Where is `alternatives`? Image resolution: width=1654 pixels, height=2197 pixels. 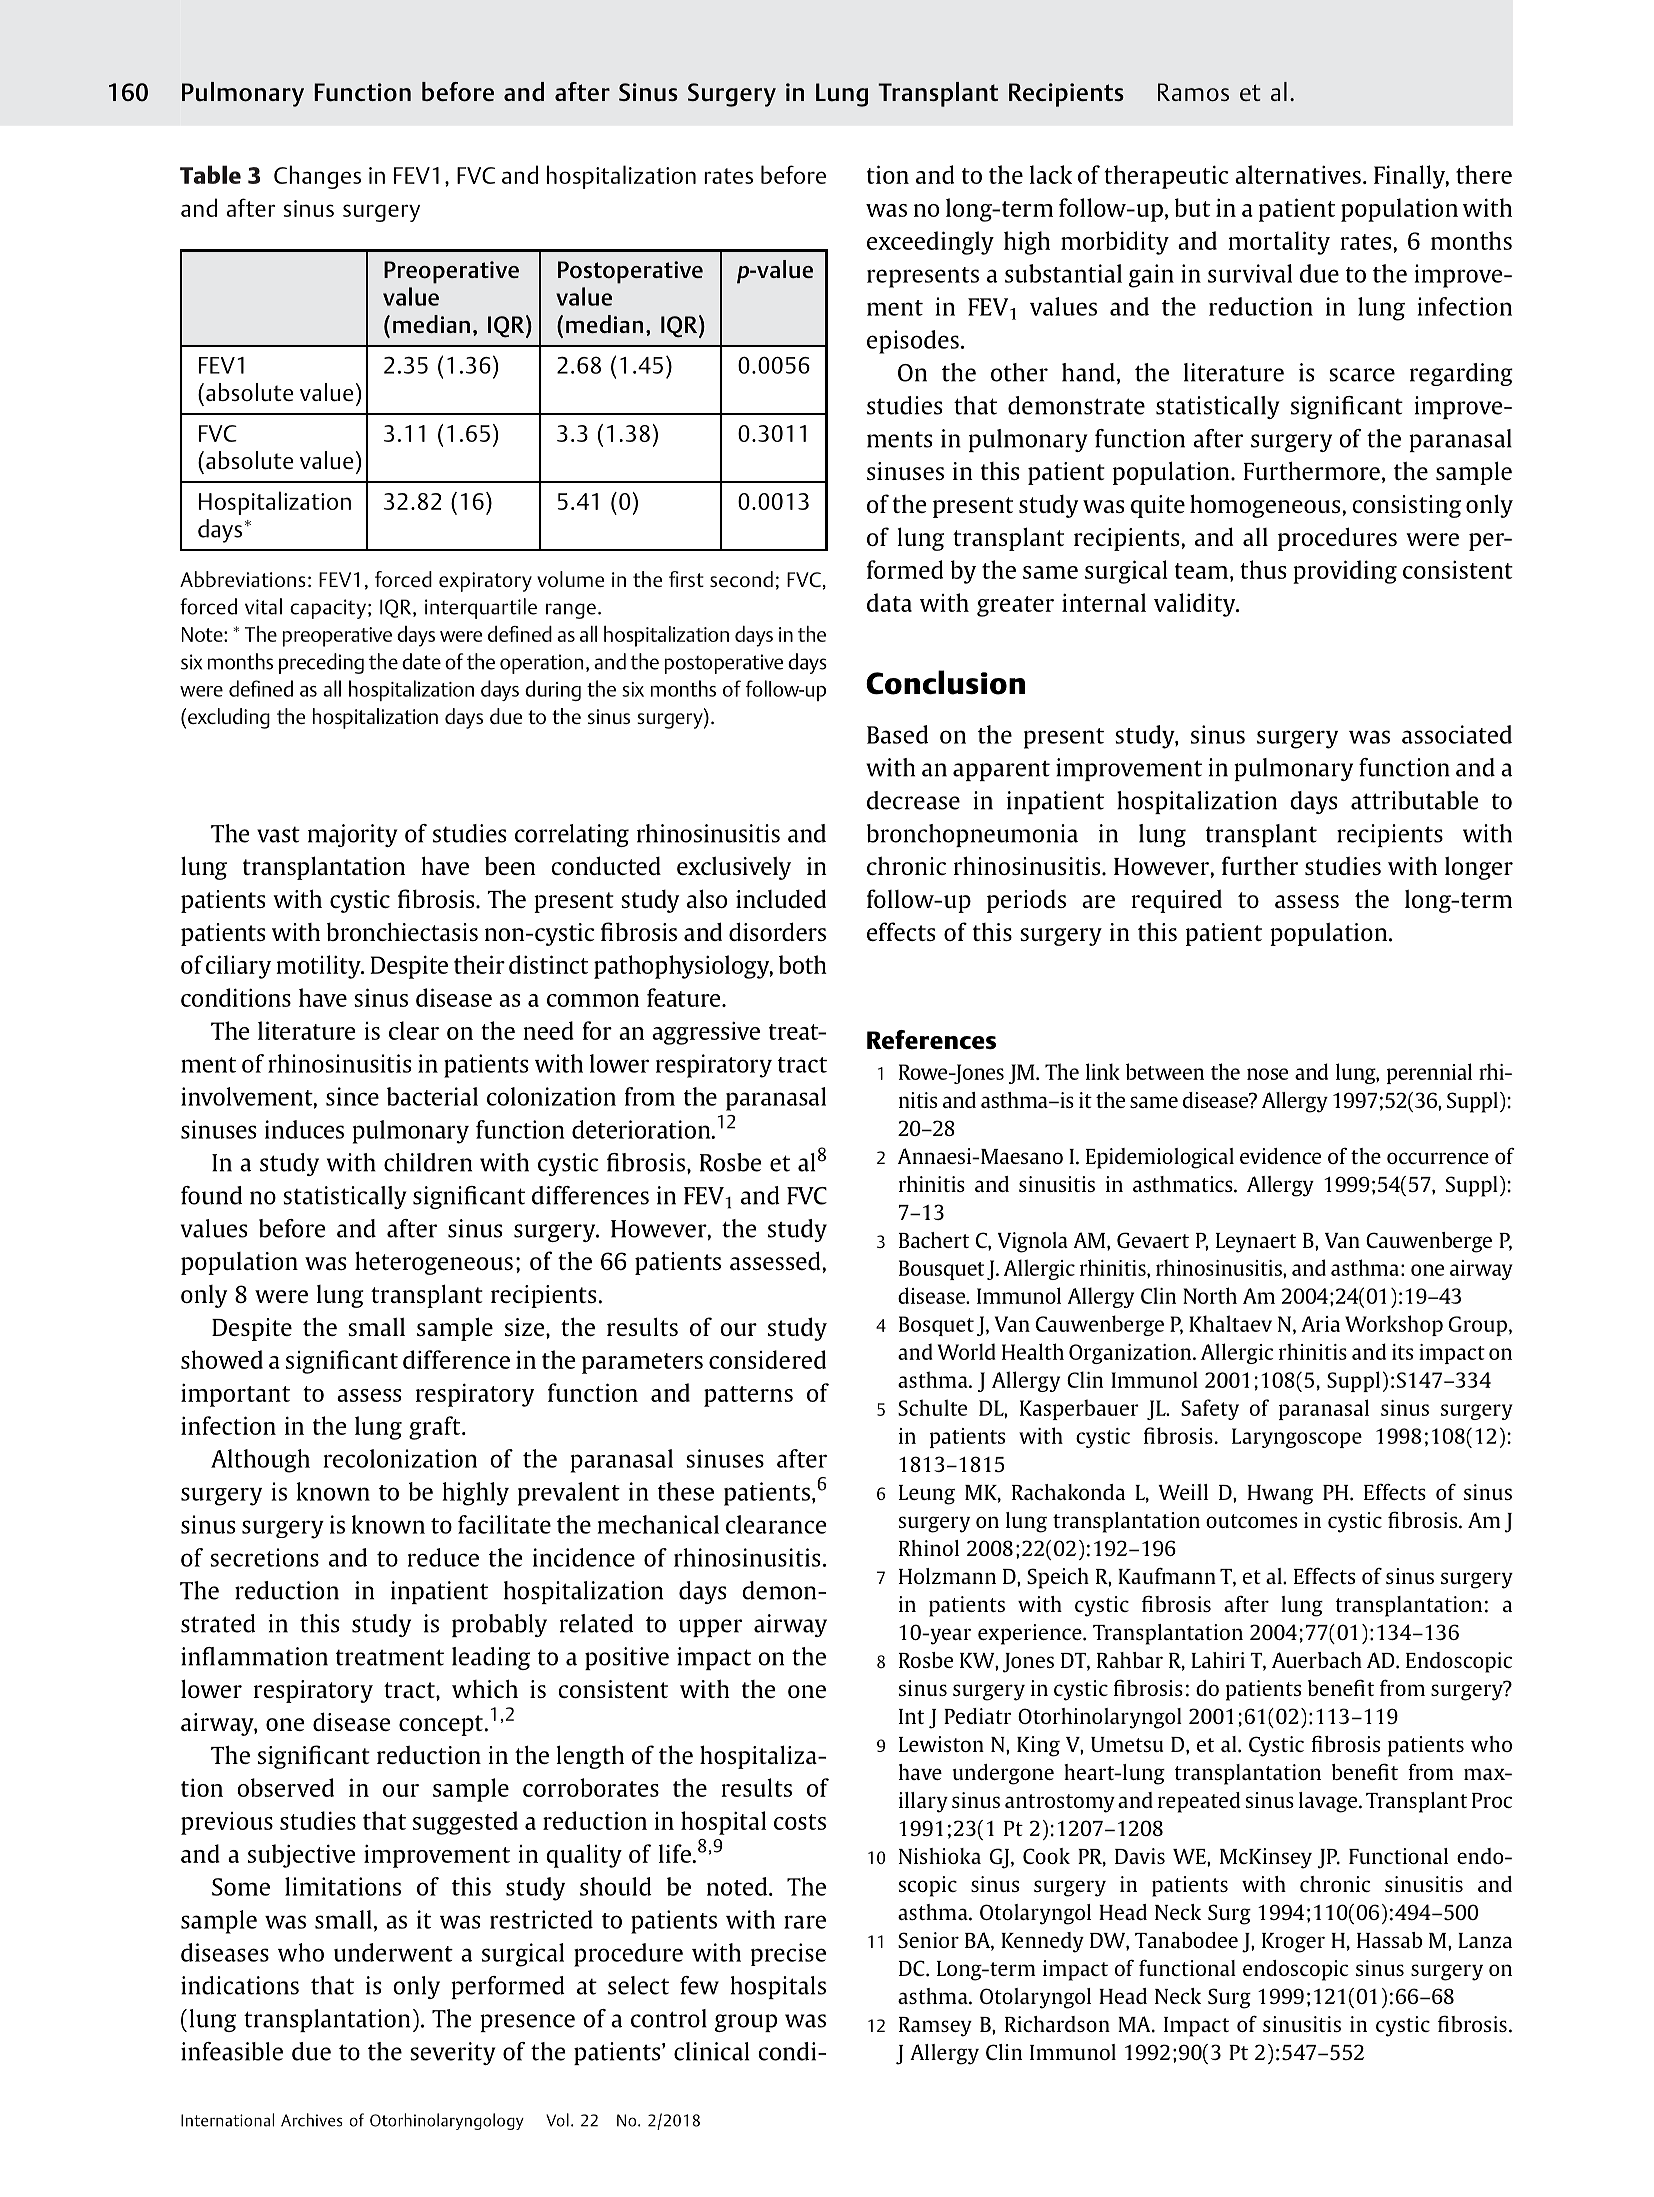 alternatives is located at coordinates (1298, 174).
